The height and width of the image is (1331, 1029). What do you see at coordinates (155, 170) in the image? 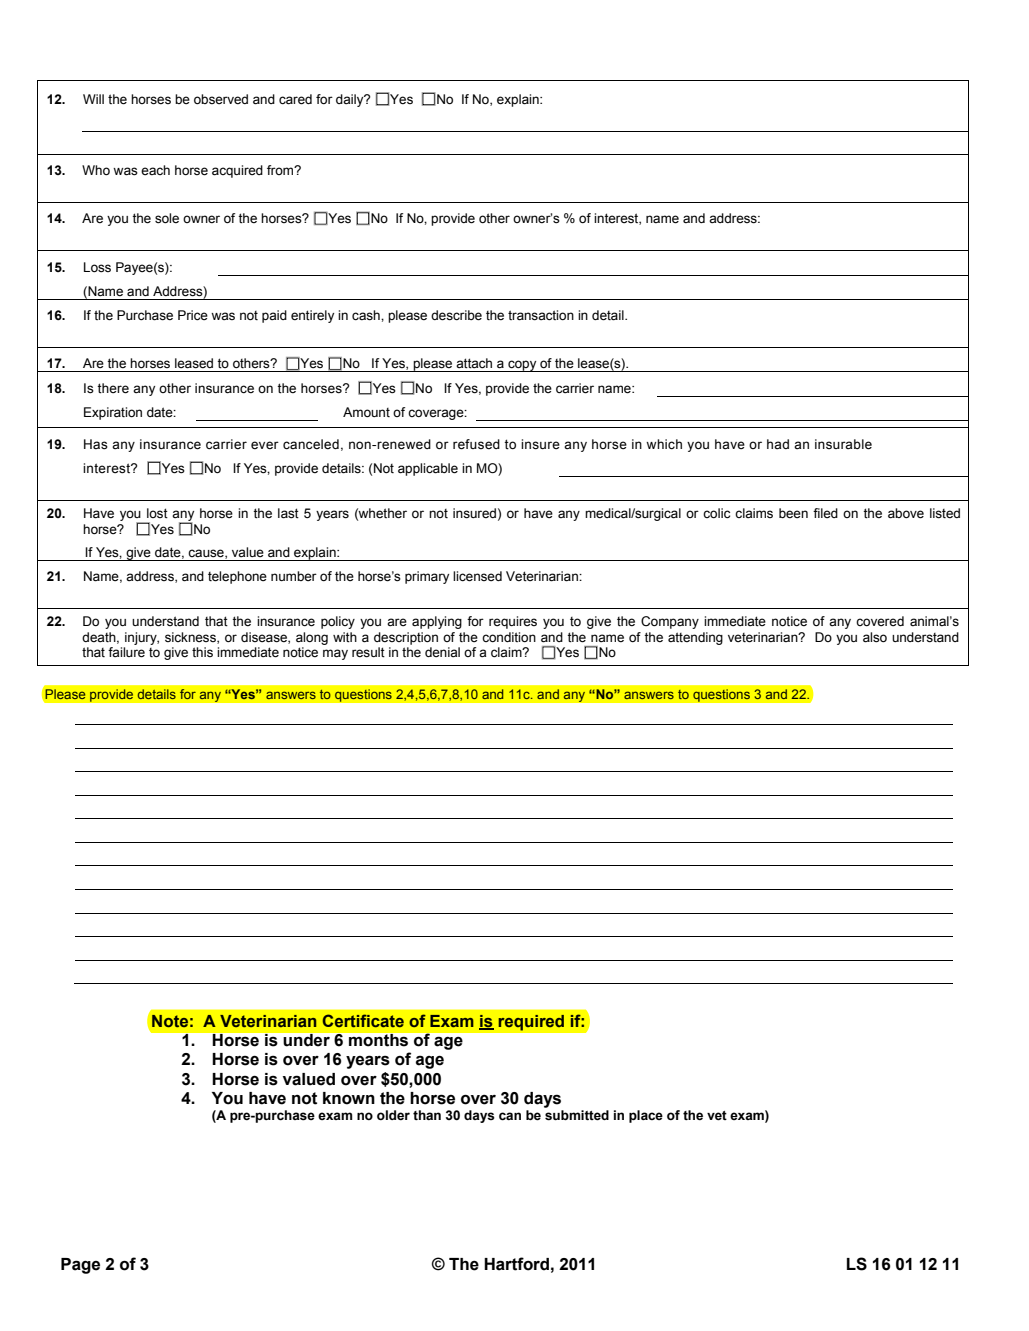
I see `each` at bounding box center [155, 170].
